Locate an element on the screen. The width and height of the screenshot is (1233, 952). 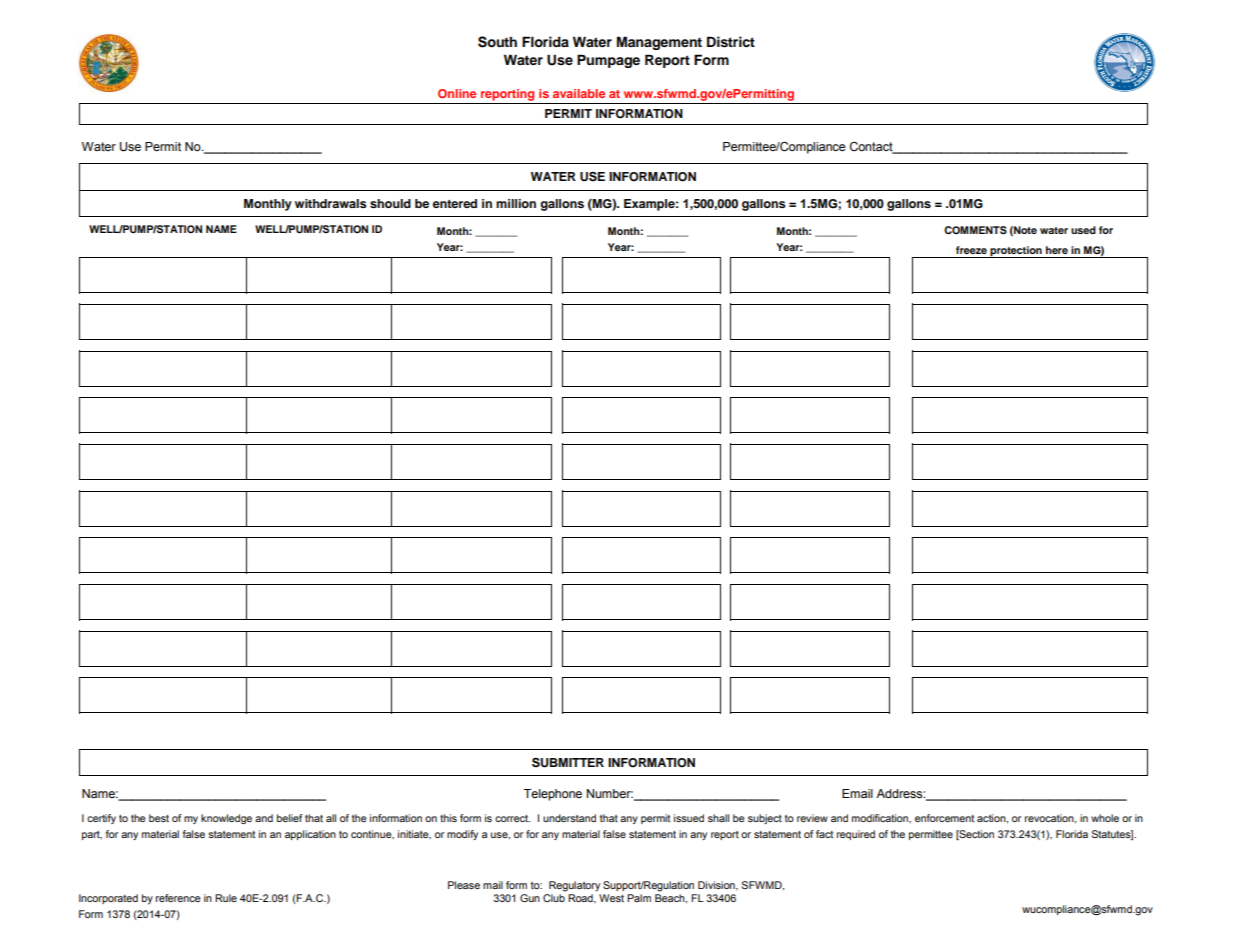
SUBMITTER is located at coordinates (568, 762).
